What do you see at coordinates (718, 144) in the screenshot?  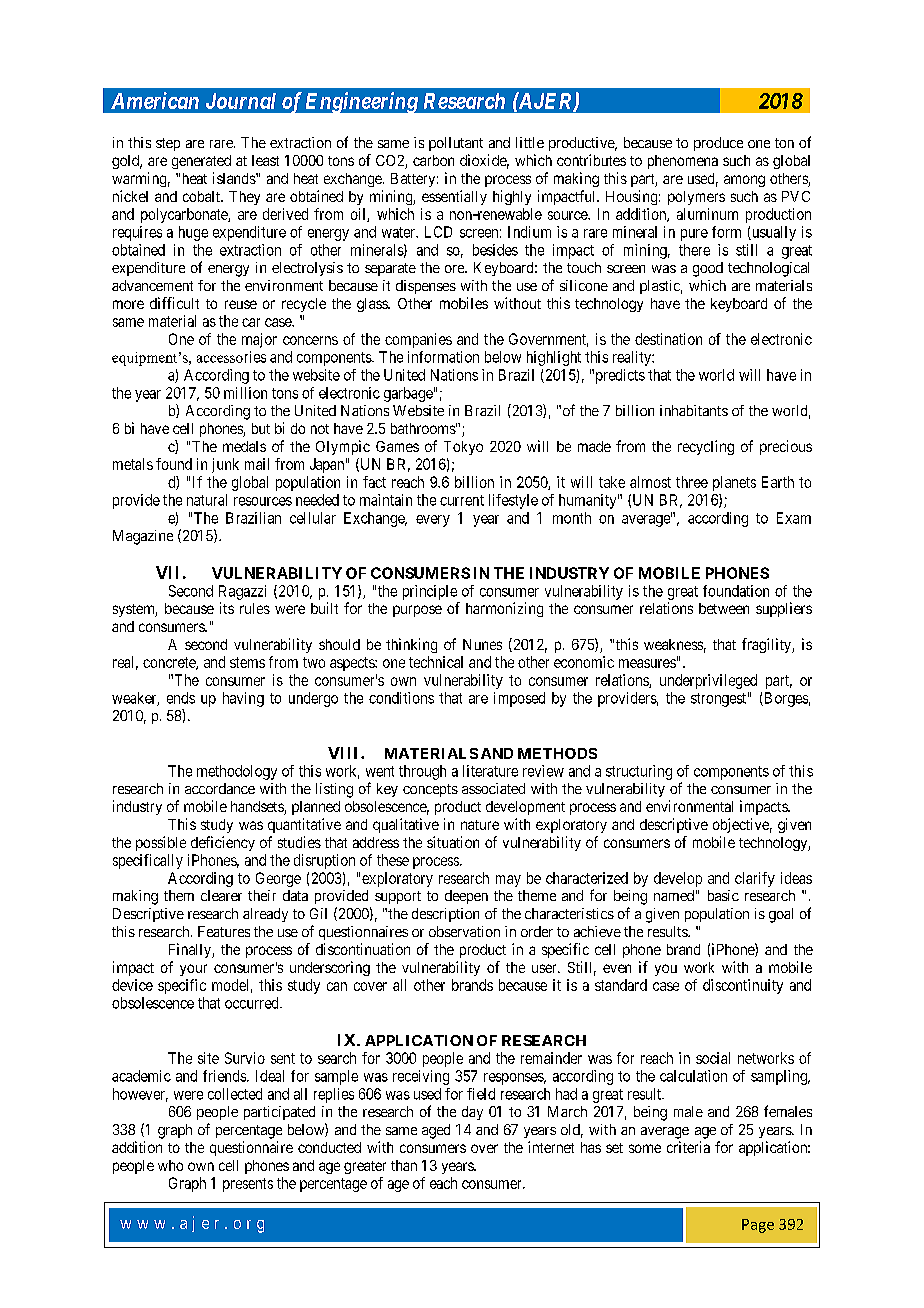 I see `produce` at bounding box center [718, 144].
